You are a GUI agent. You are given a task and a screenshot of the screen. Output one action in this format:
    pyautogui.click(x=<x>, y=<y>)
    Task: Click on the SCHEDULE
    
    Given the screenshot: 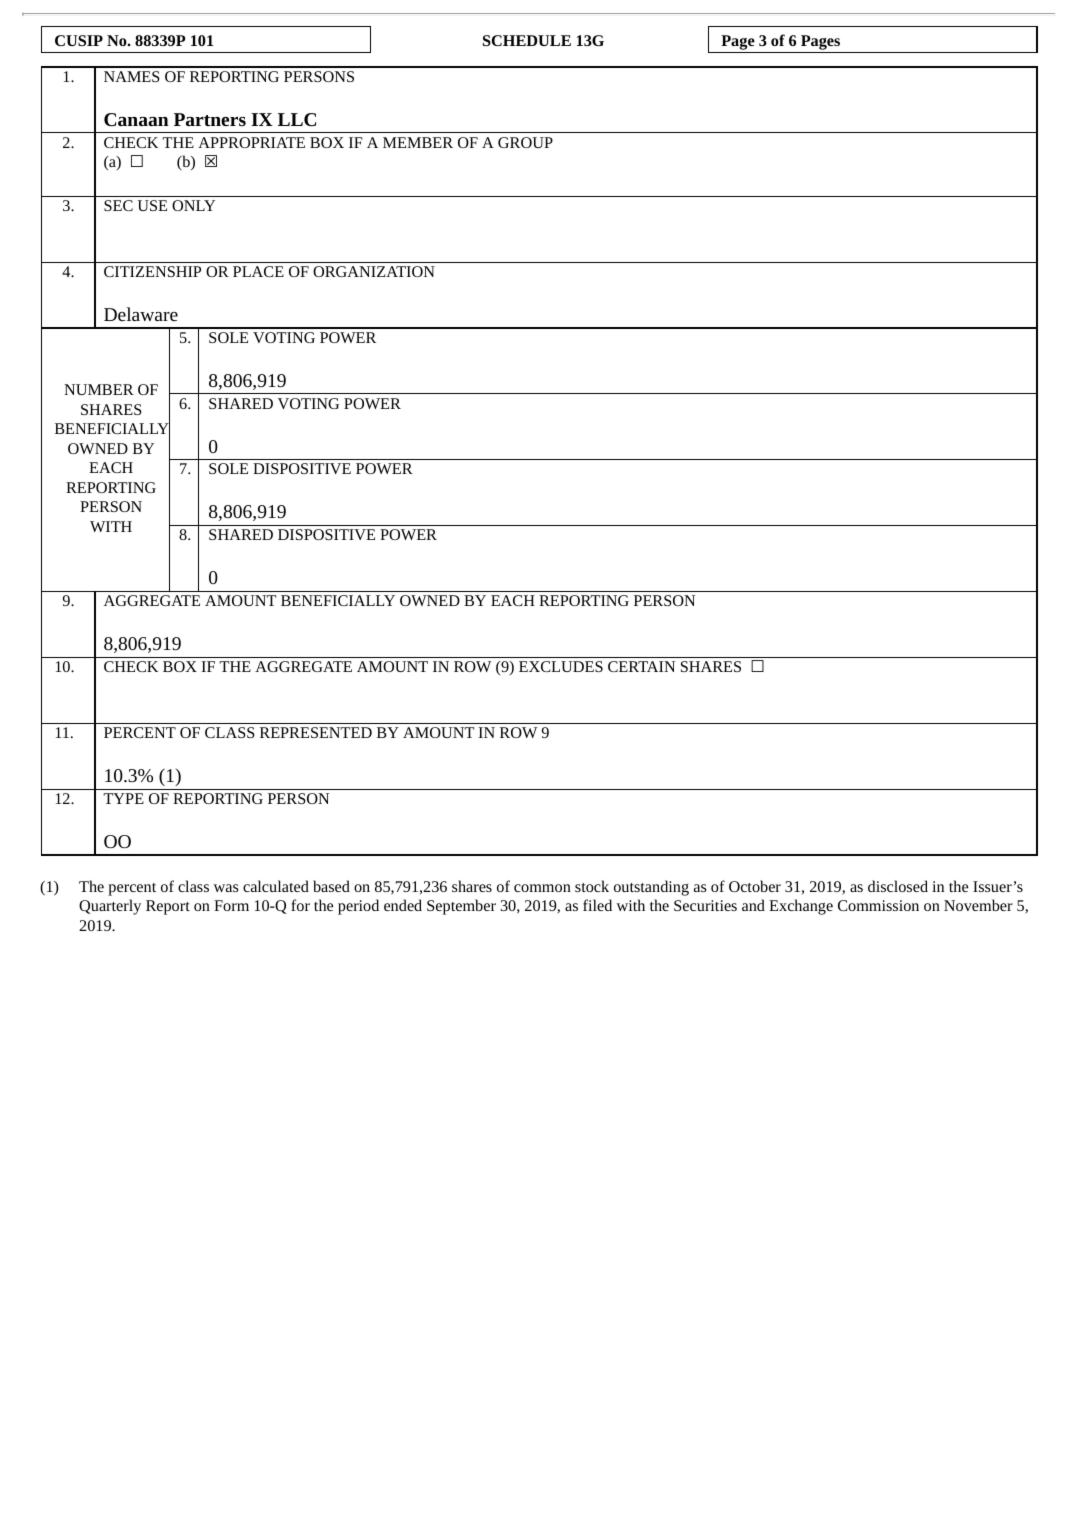 What is the action you would take?
    pyautogui.click(x=527, y=40)
